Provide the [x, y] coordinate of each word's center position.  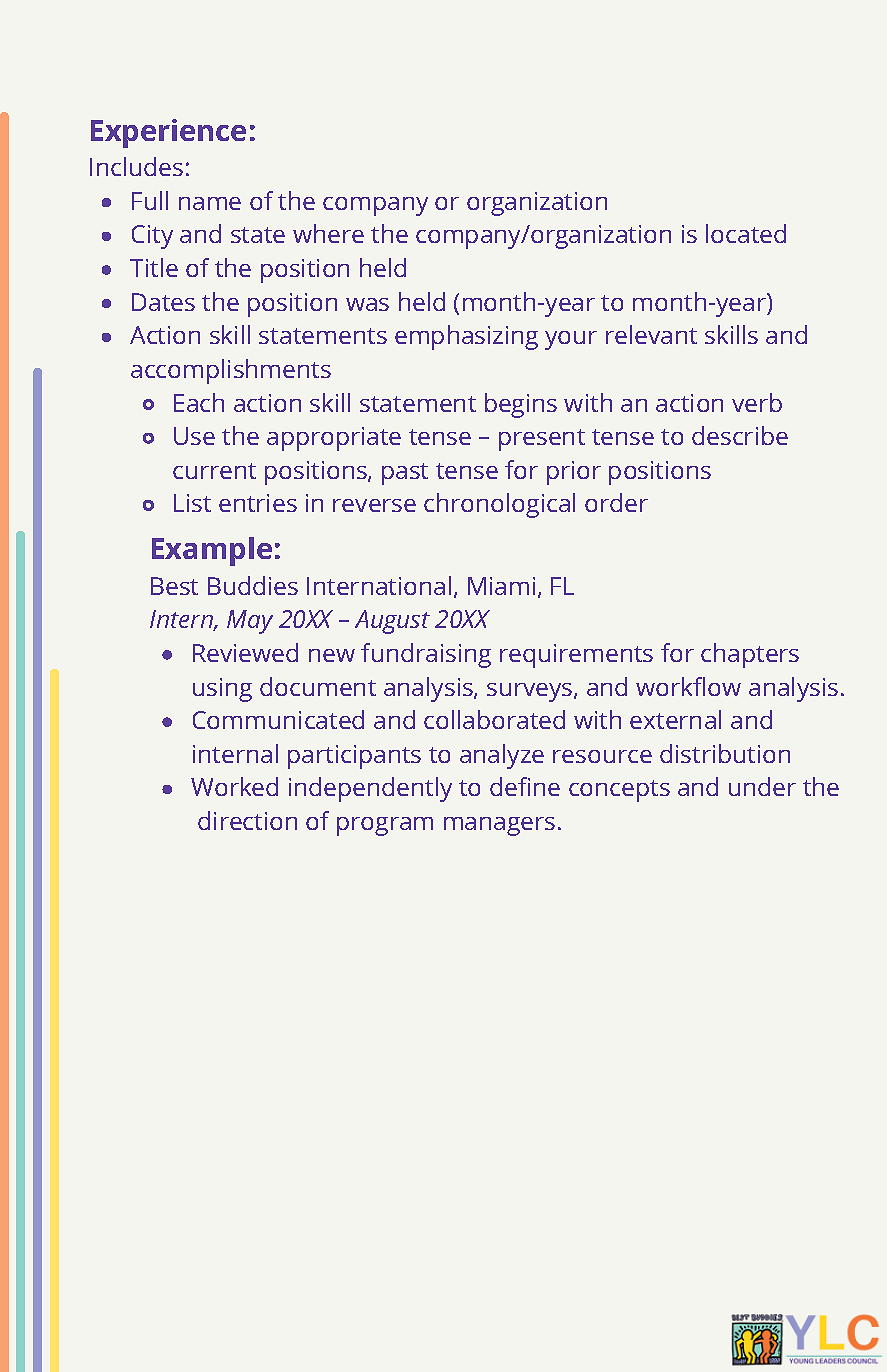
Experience [168, 133]
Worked [234, 786]
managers [499, 826]
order [616, 502]
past [405, 474]
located [746, 233]
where [328, 233]
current [214, 471]
